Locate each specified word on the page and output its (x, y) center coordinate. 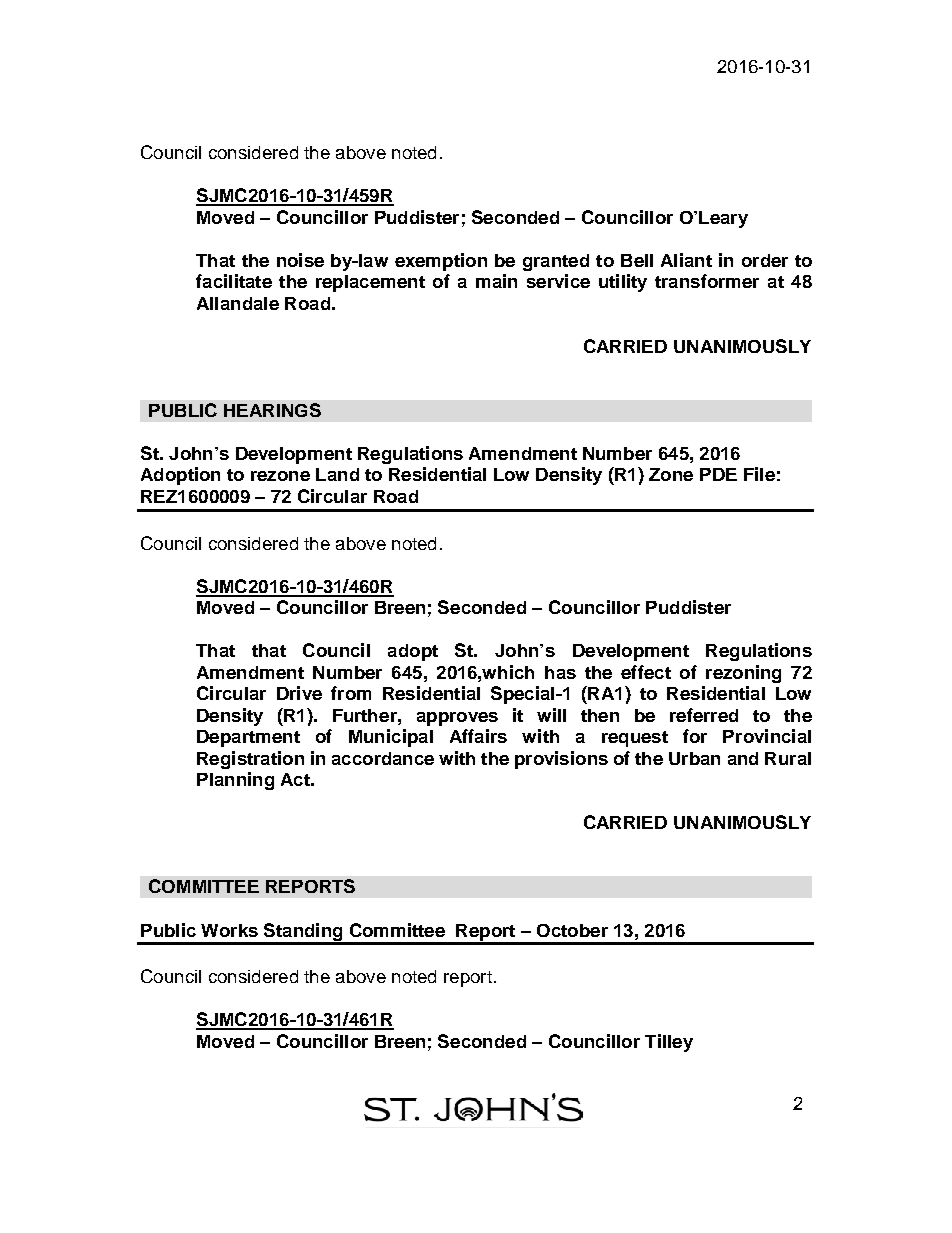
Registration (250, 760)
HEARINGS (272, 410)
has (560, 672)
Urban (694, 758)
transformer (707, 281)
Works (229, 930)
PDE (718, 474)
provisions (561, 760)
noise (300, 260)
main (496, 281)
